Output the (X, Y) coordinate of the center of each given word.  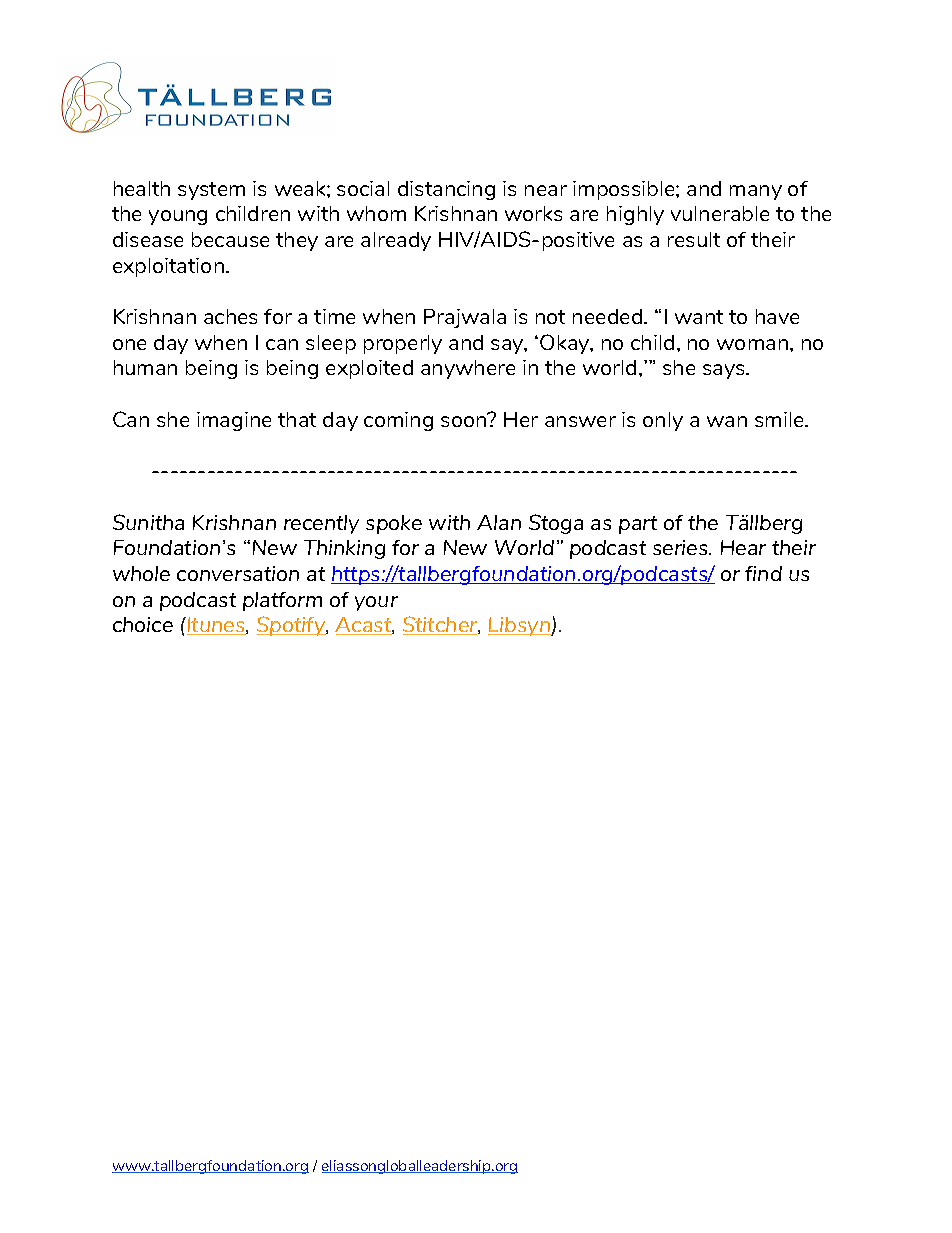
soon (464, 420)
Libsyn (520, 626)
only (663, 421)
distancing (446, 190)
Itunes (216, 626)
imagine (234, 421)
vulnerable (720, 213)
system (211, 191)
